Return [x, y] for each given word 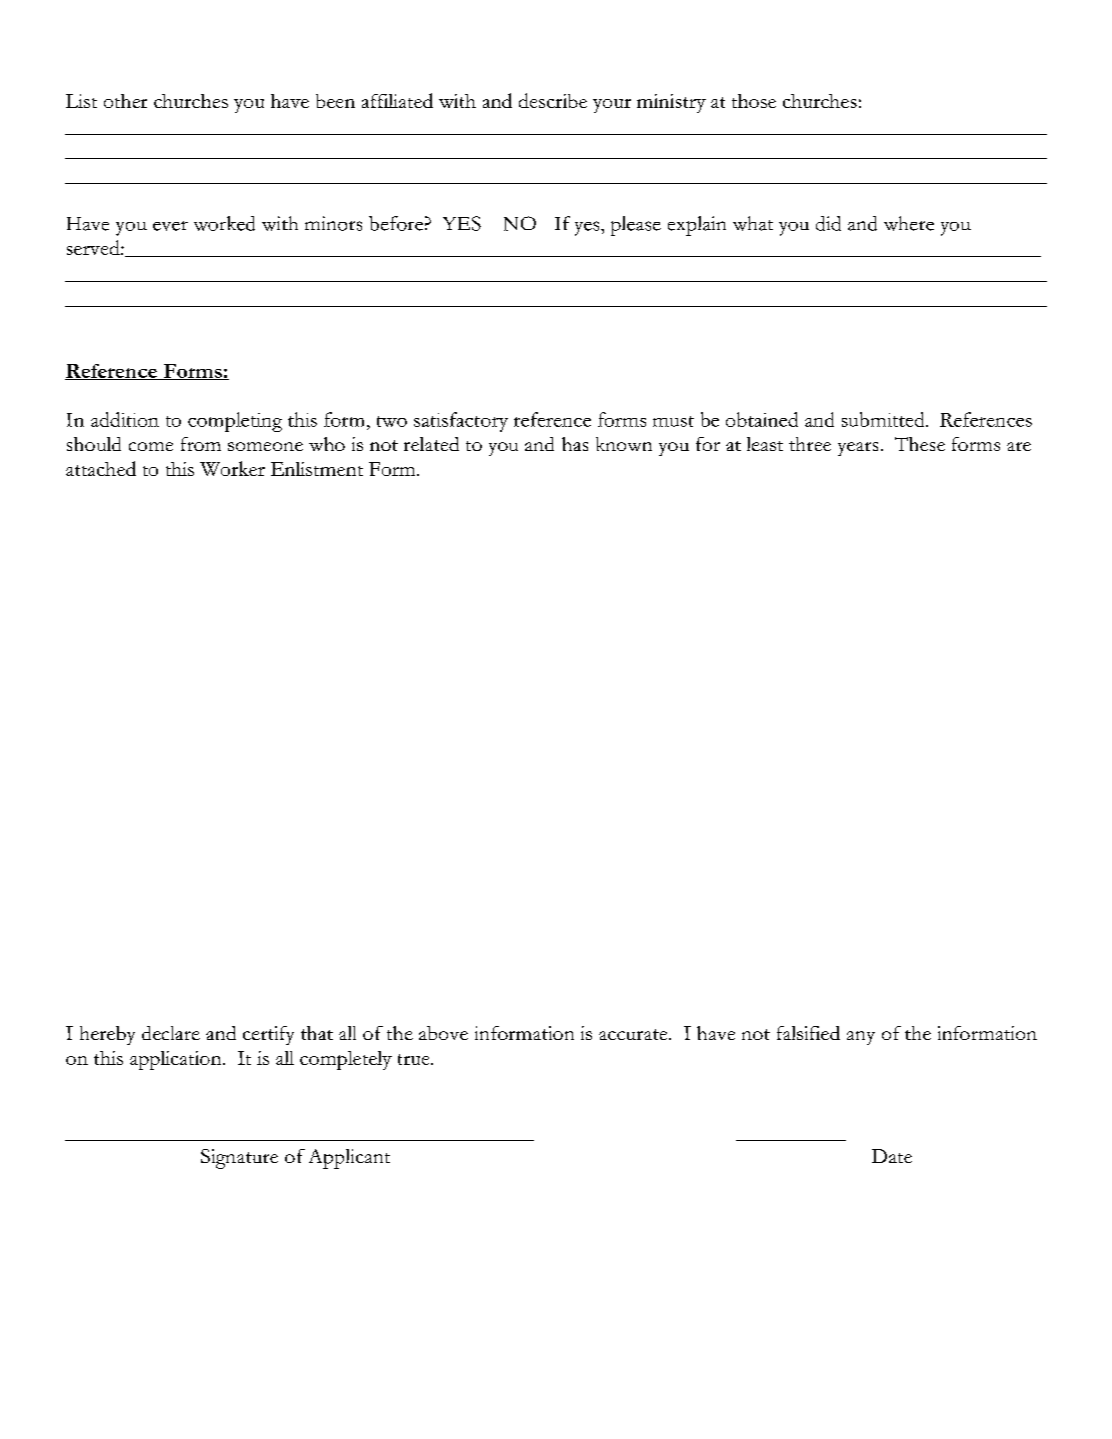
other [125, 101]
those [754, 101]
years [858, 449]
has [575, 444]
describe [553, 100]
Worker [232, 468]
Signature [239, 1159]
